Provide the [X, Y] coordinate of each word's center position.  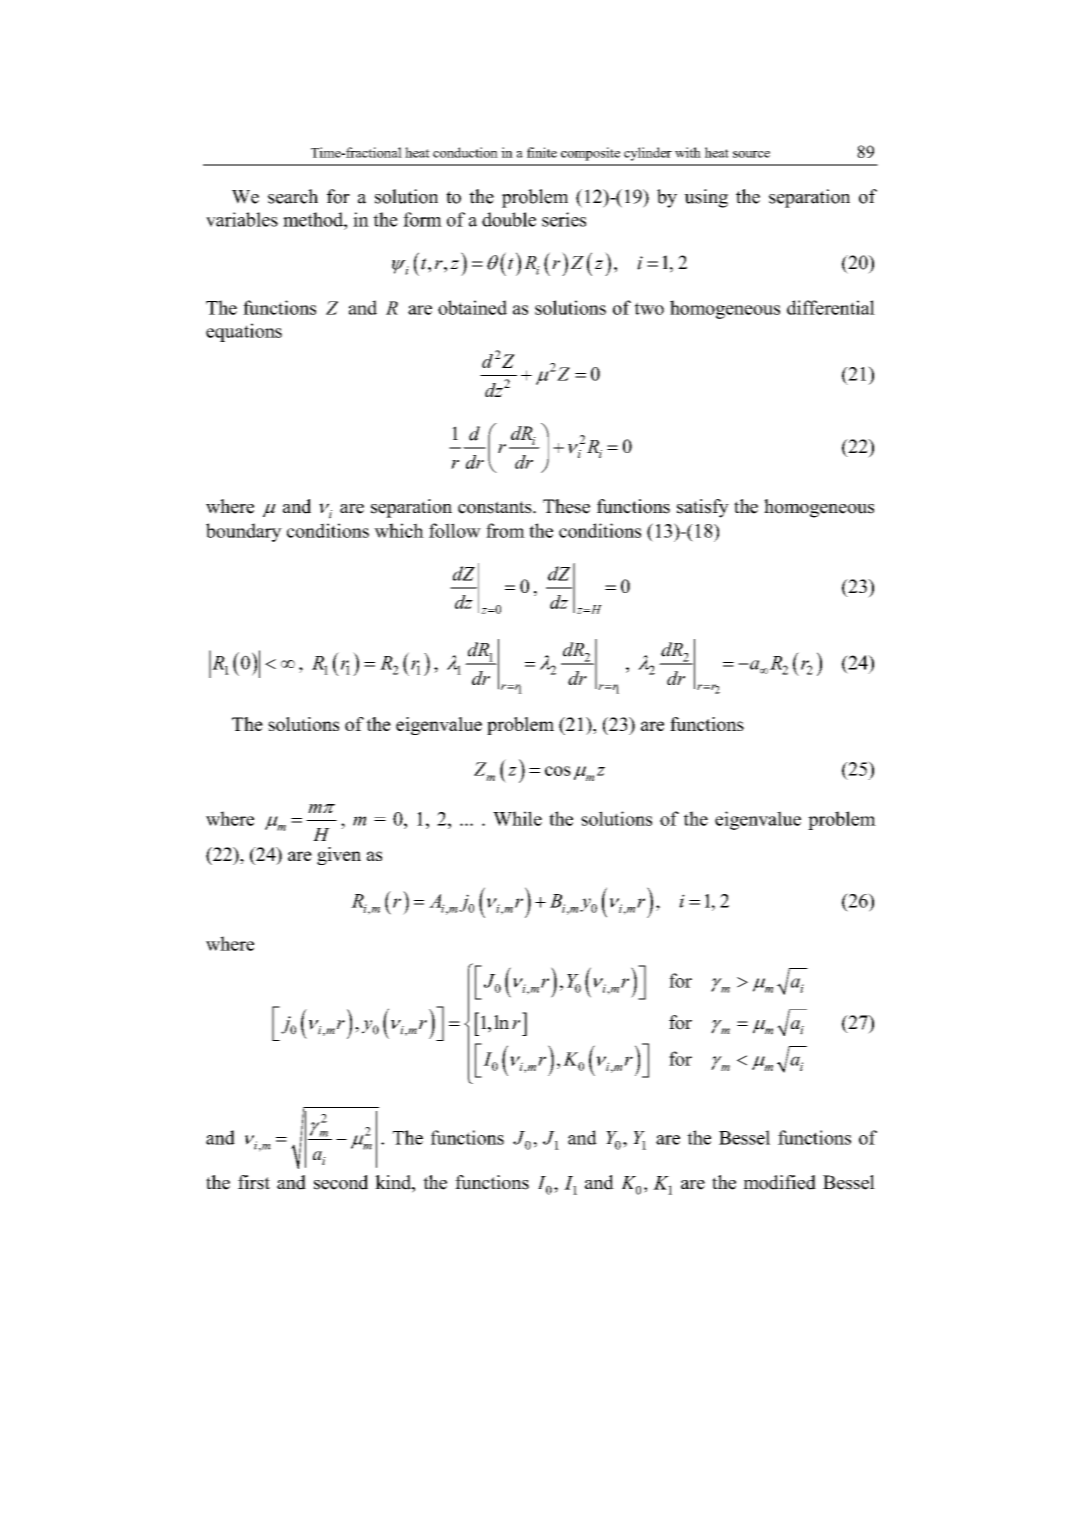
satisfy [703, 508]
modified [779, 1182]
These [566, 506]
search [293, 196]
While [517, 818]
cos [558, 771]
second [341, 1182]
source [751, 154]
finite [542, 152]
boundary [244, 532]
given [339, 856]
